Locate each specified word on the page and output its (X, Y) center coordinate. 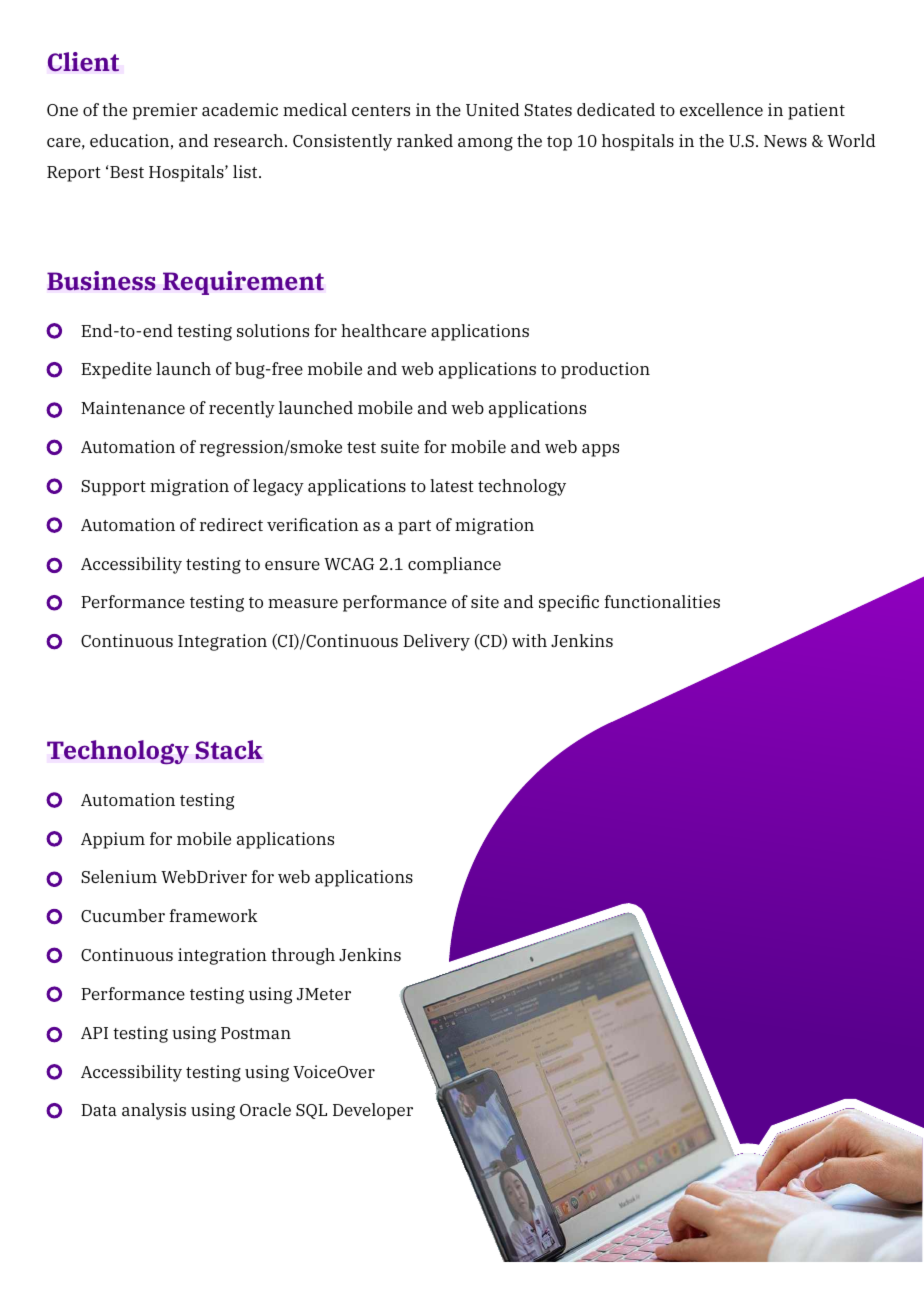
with (529, 640)
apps (600, 450)
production (605, 370)
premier (165, 111)
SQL (311, 1111)
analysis (154, 1111)
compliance (454, 565)
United (492, 109)
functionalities (662, 601)
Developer (373, 1111)
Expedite (116, 370)
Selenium (119, 876)
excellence (721, 109)
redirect (231, 524)
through (303, 956)
